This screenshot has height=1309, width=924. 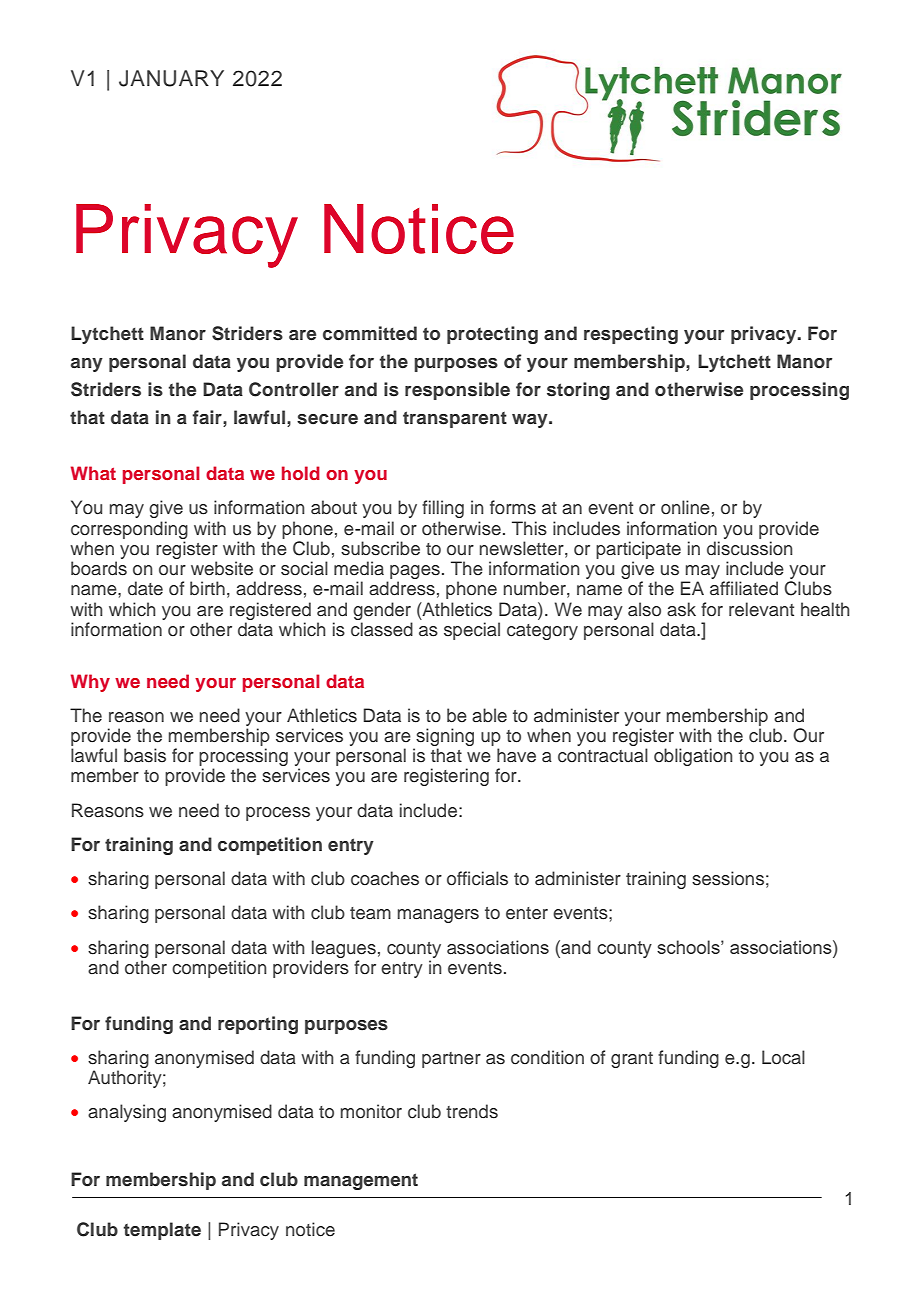 What do you see at coordinates (783, 1057) in the screenshot?
I see `Local` at bounding box center [783, 1057].
